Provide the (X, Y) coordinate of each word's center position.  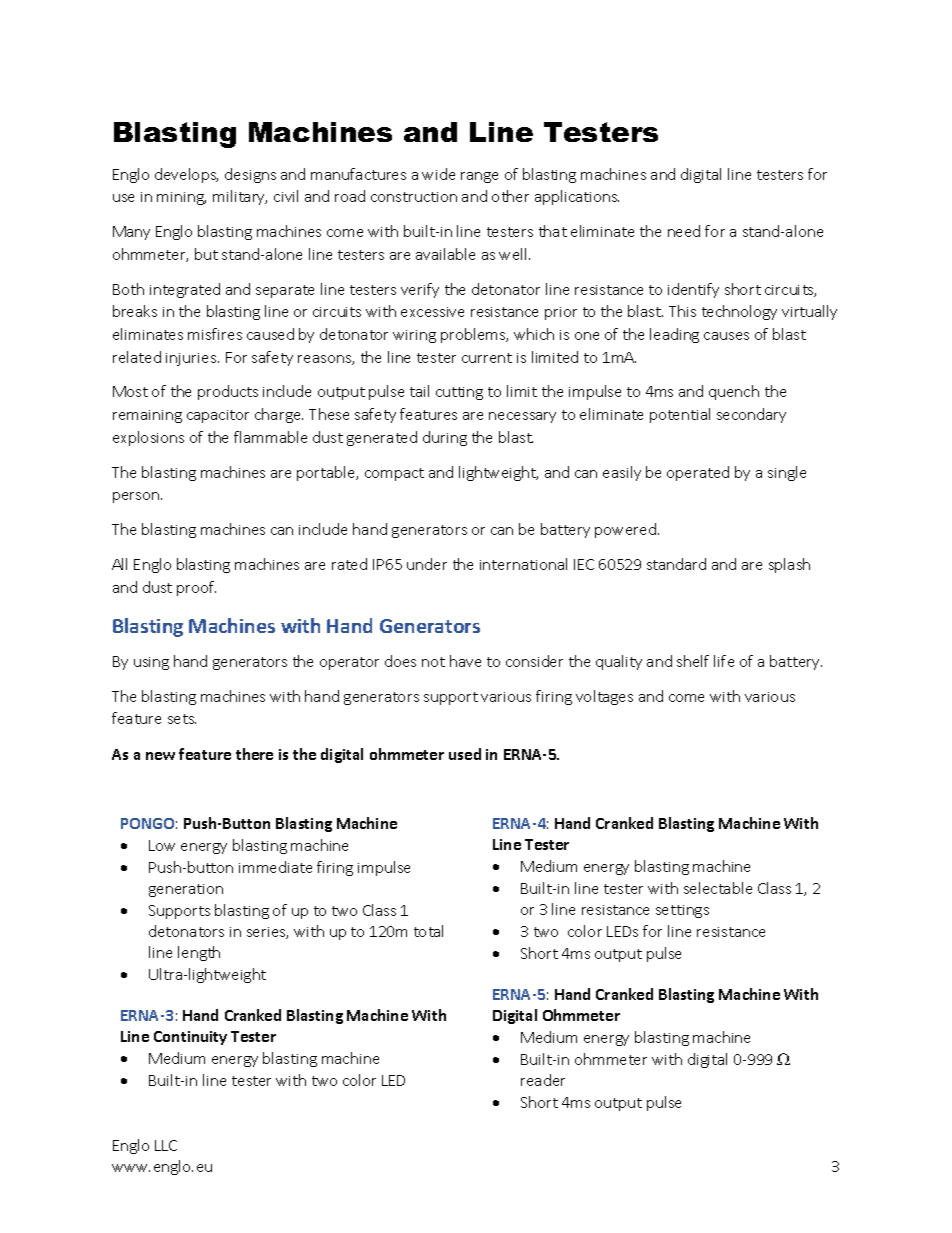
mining (181, 198)
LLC (166, 1145)
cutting (459, 393)
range (479, 177)
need (684, 231)
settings (682, 911)
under (427, 564)
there (254, 754)
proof (196, 588)
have (465, 661)
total (428, 931)
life (724, 661)
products (228, 392)
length (199, 953)
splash (789, 565)
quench (734, 392)
